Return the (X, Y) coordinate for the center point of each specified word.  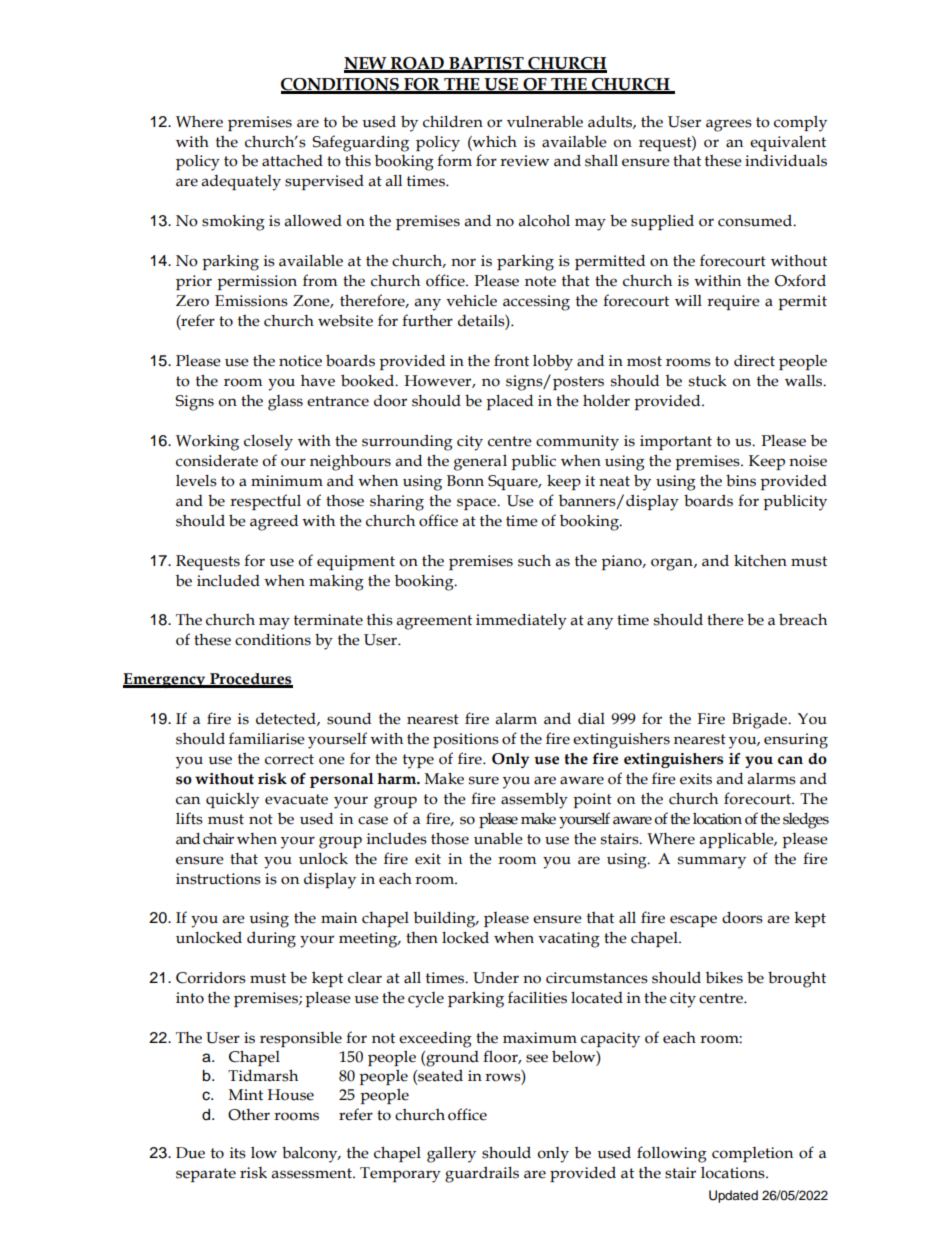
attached (292, 161)
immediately (521, 621)
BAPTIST (486, 64)
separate (206, 1175)
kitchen (760, 560)
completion (752, 1154)
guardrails (482, 1174)
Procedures (250, 680)
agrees (729, 125)
